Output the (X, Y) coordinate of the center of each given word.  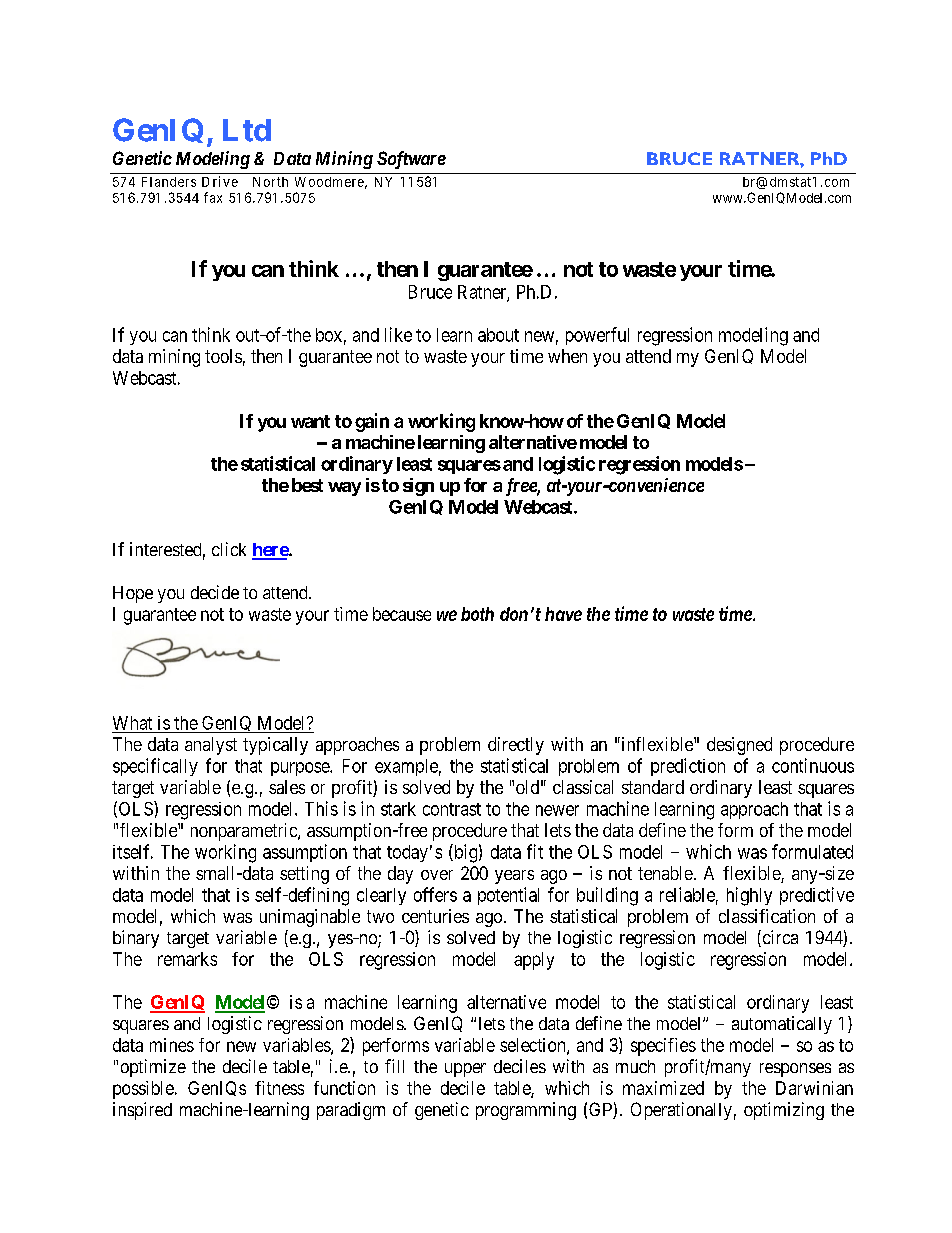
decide (215, 592)
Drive (220, 181)
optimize (153, 1068)
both (477, 614)
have (563, 614)
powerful (597, 336)
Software (411, 160)
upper (465, 1070)
